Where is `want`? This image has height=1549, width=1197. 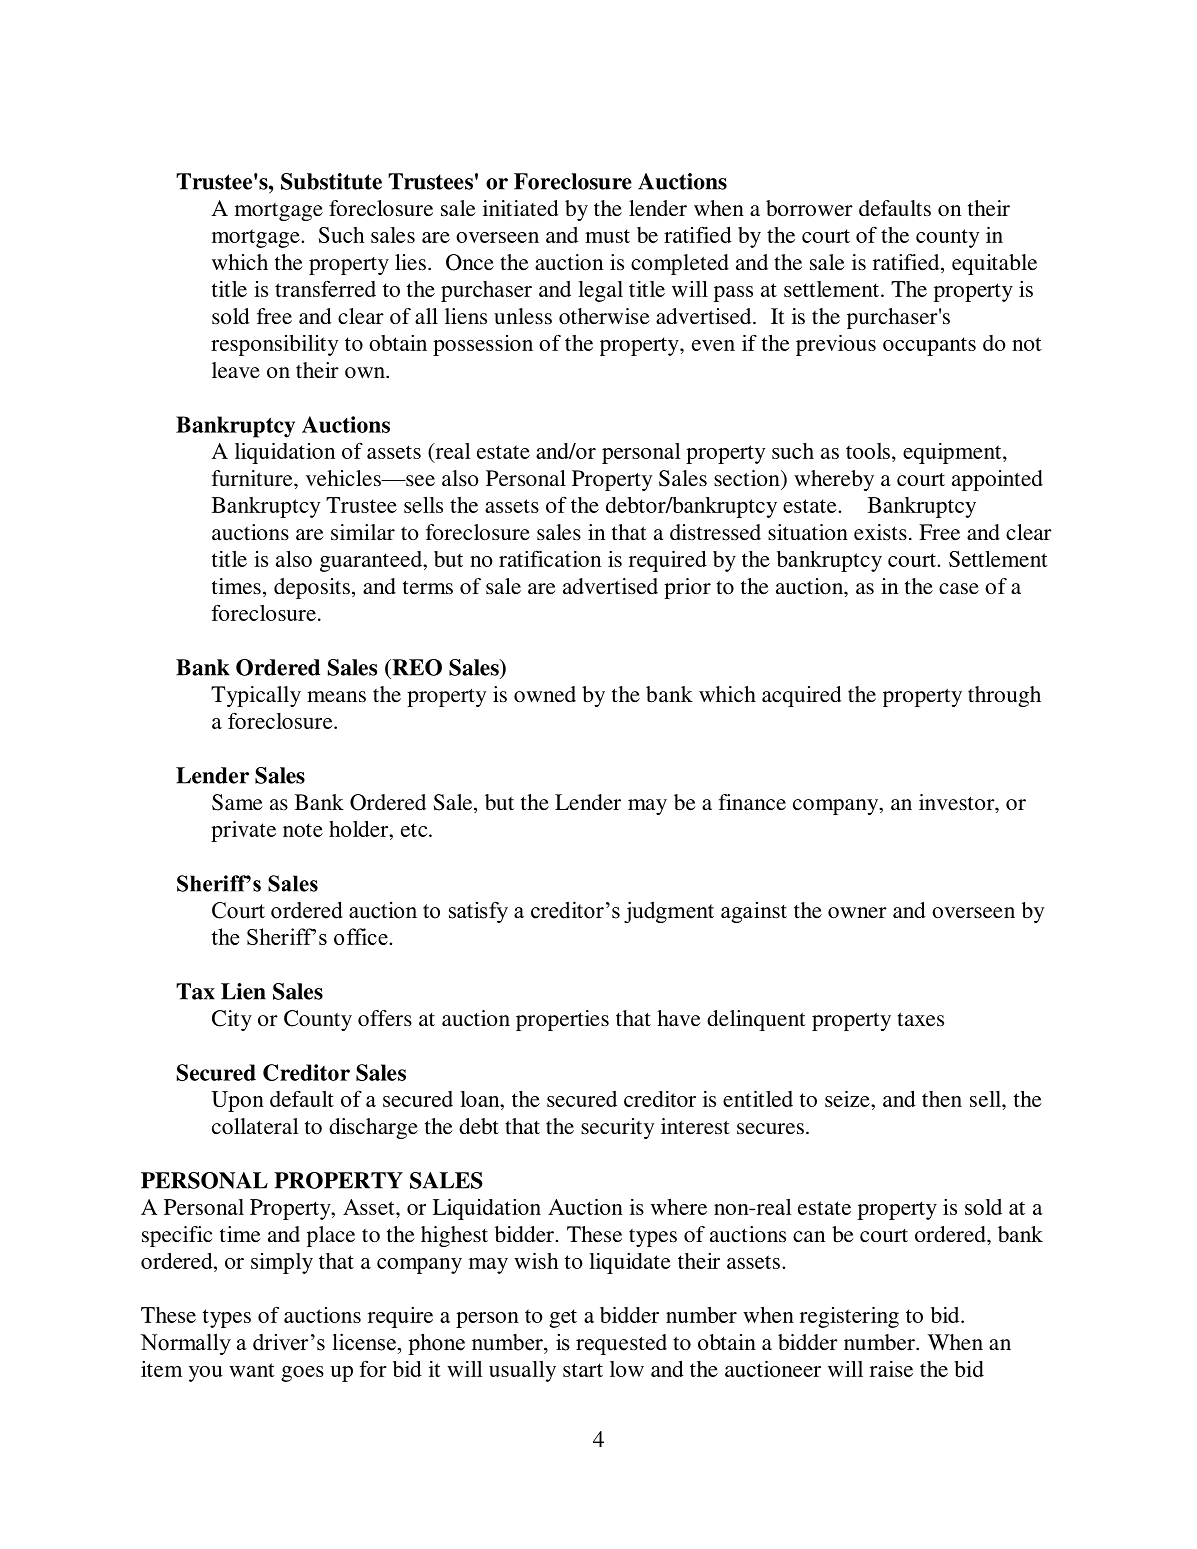
want is located at coordinates (252, 1370).
